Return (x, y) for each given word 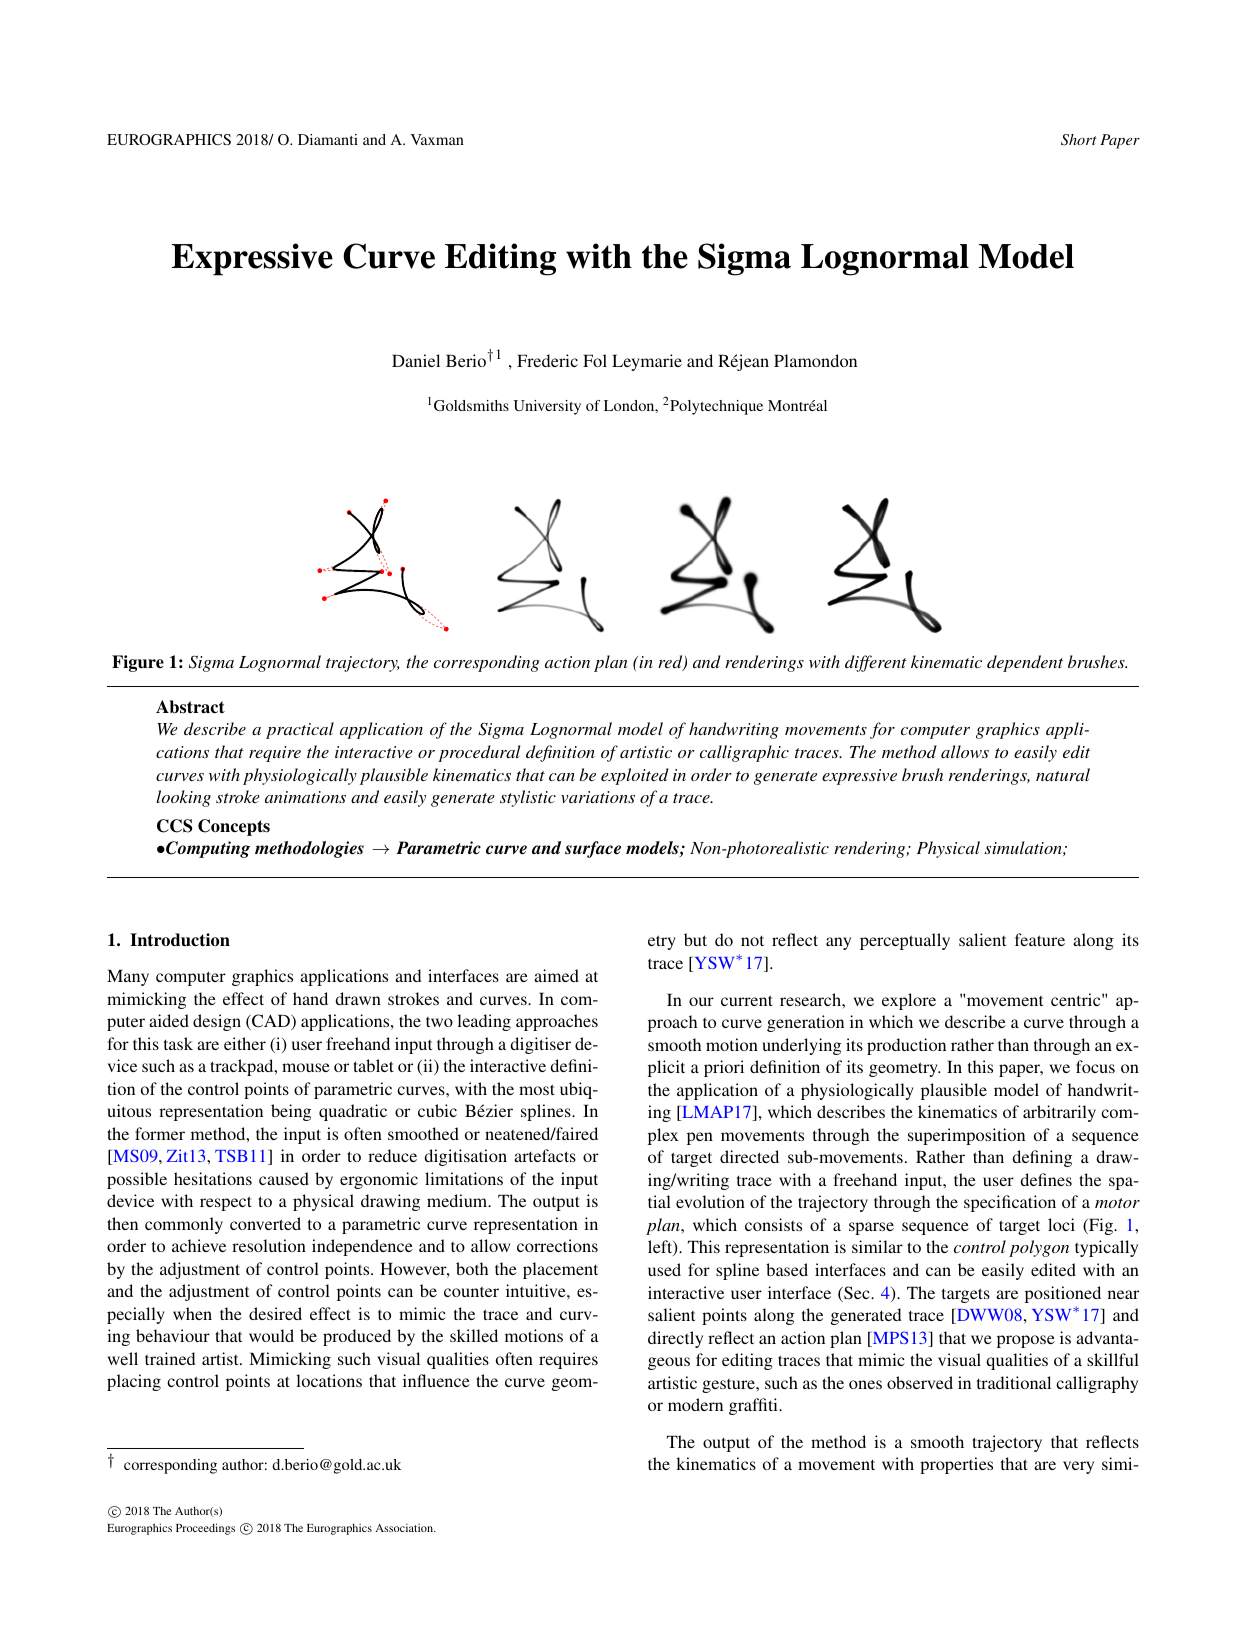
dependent (1025, 663)
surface (593, 849)
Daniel (416, 360)
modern (695, 1404)
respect (226, 1203)
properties (956, 1465)
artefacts (545, 1155)
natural (1063, 774)
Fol (595, 360)
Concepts (234, 827)
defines (1046, 1179)
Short (1079, 140)
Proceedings (205, 1529)
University (547, 407)
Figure (138, 663)
